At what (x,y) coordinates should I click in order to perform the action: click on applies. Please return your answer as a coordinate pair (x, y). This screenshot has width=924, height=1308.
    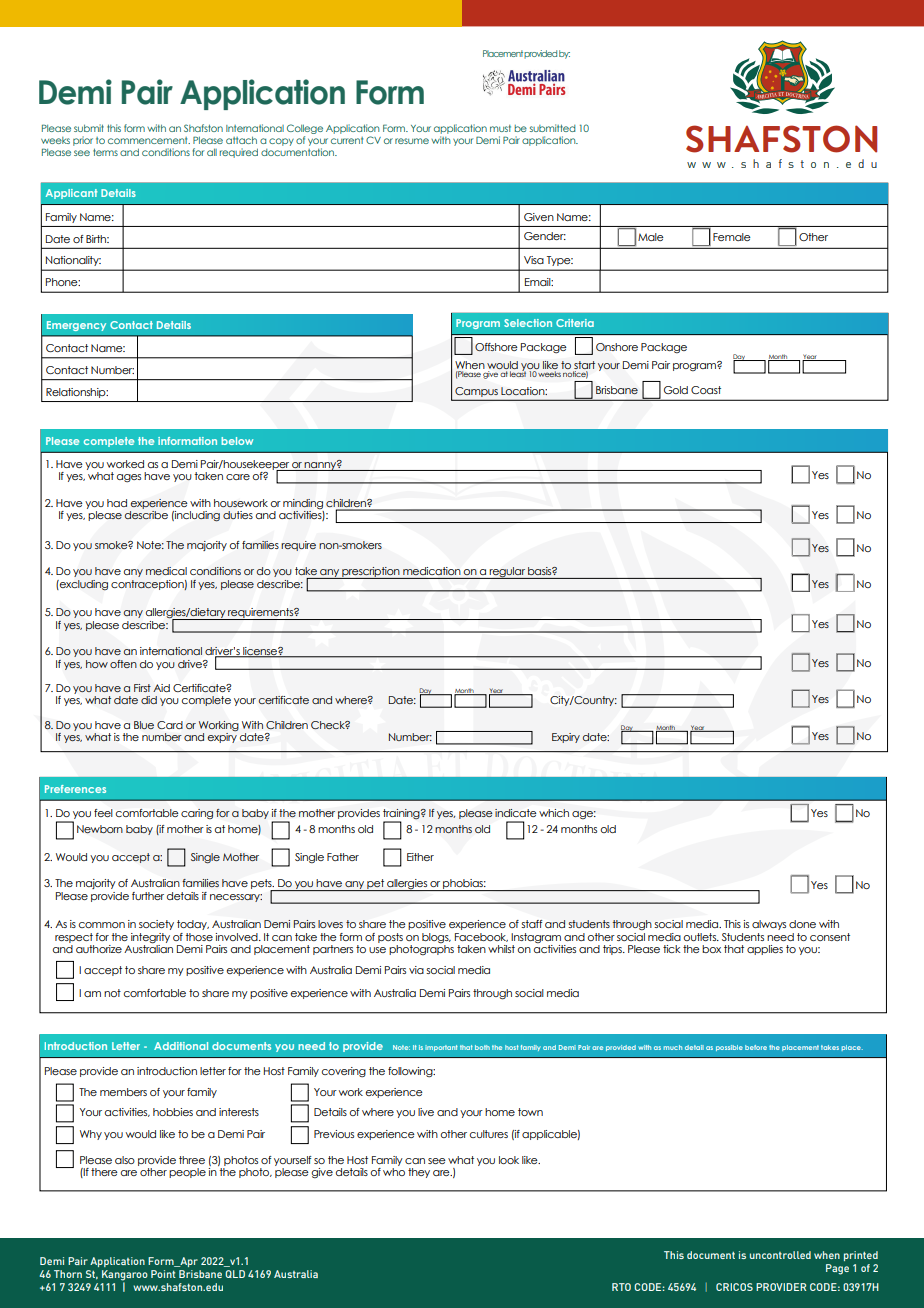
    Looking at the image, I should click on (765, 950).
